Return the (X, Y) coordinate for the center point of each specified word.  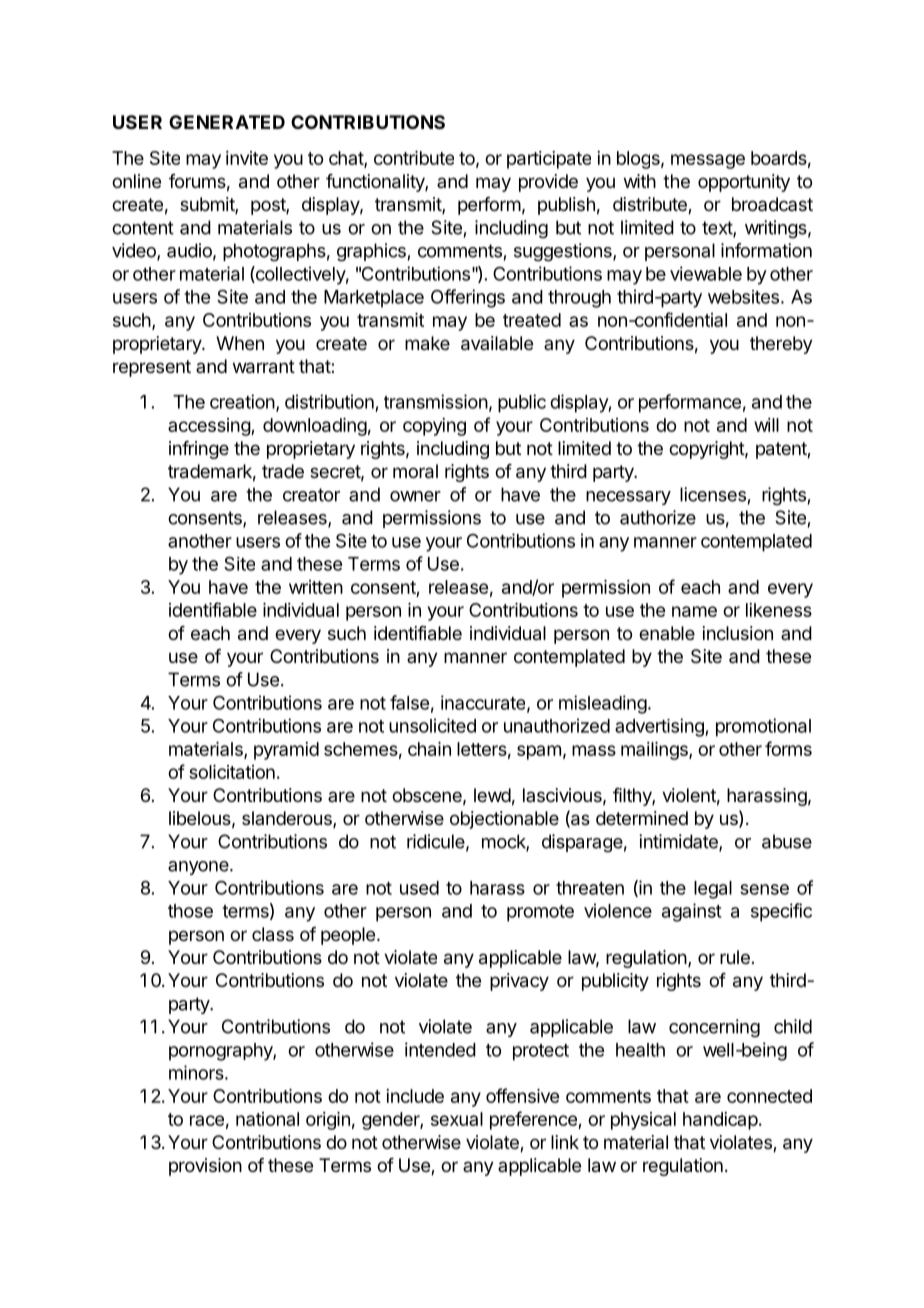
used (419, 888)
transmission (436, 401)
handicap (720, 1121)
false (409, 702)
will (766, 425)
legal (713, 890)
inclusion (738, 633)
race (207, 1120)
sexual (457, 1119)
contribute (414, 158)
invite (247, 158)
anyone (199, 868)
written (316, 587)
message (708, 161)
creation (242, 401)
